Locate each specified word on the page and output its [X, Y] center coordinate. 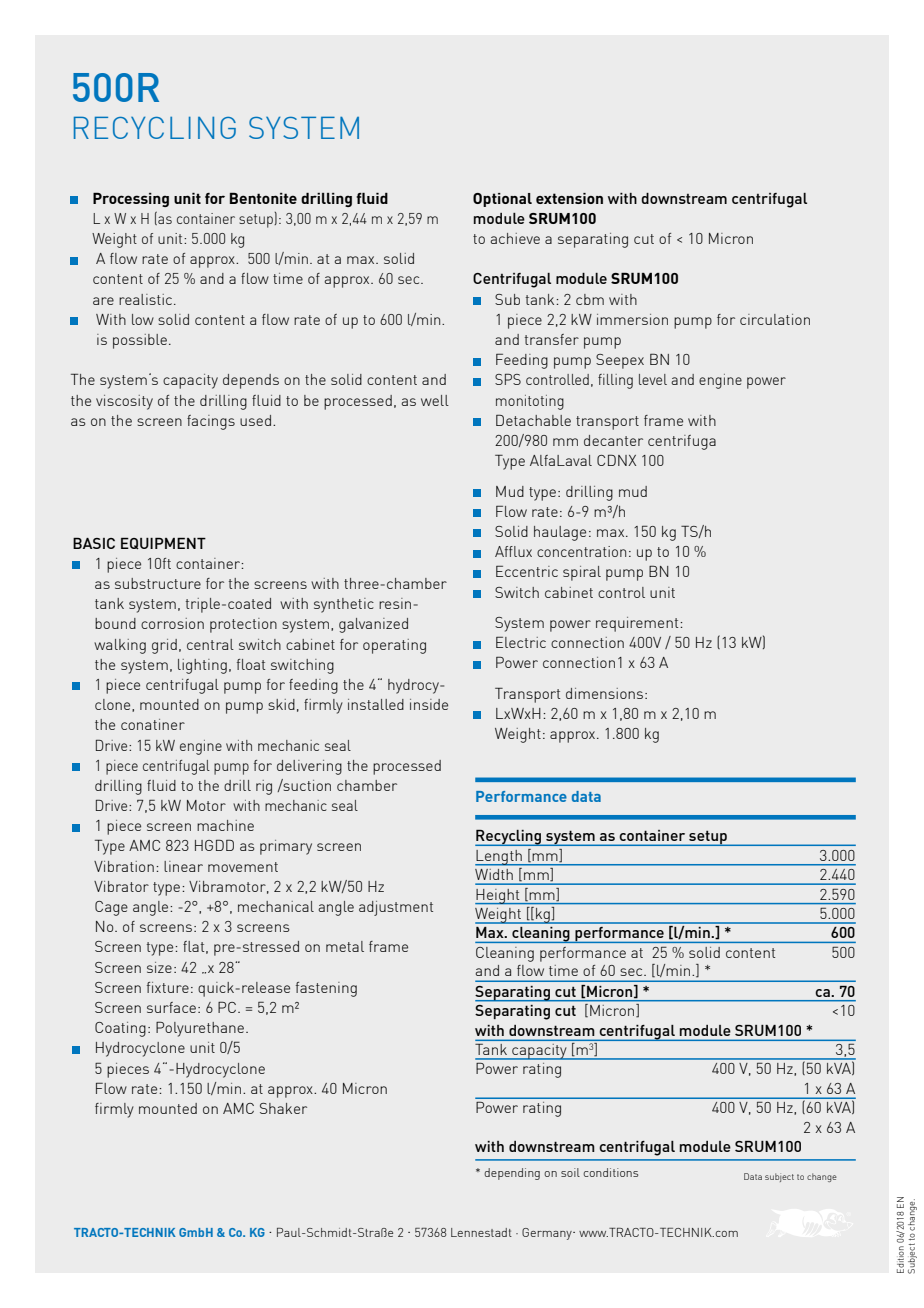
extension [569, 198]
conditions [610, 1172]
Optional [502, 200]
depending [512, 1174]
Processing [131, 199]
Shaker [283, 1108]
